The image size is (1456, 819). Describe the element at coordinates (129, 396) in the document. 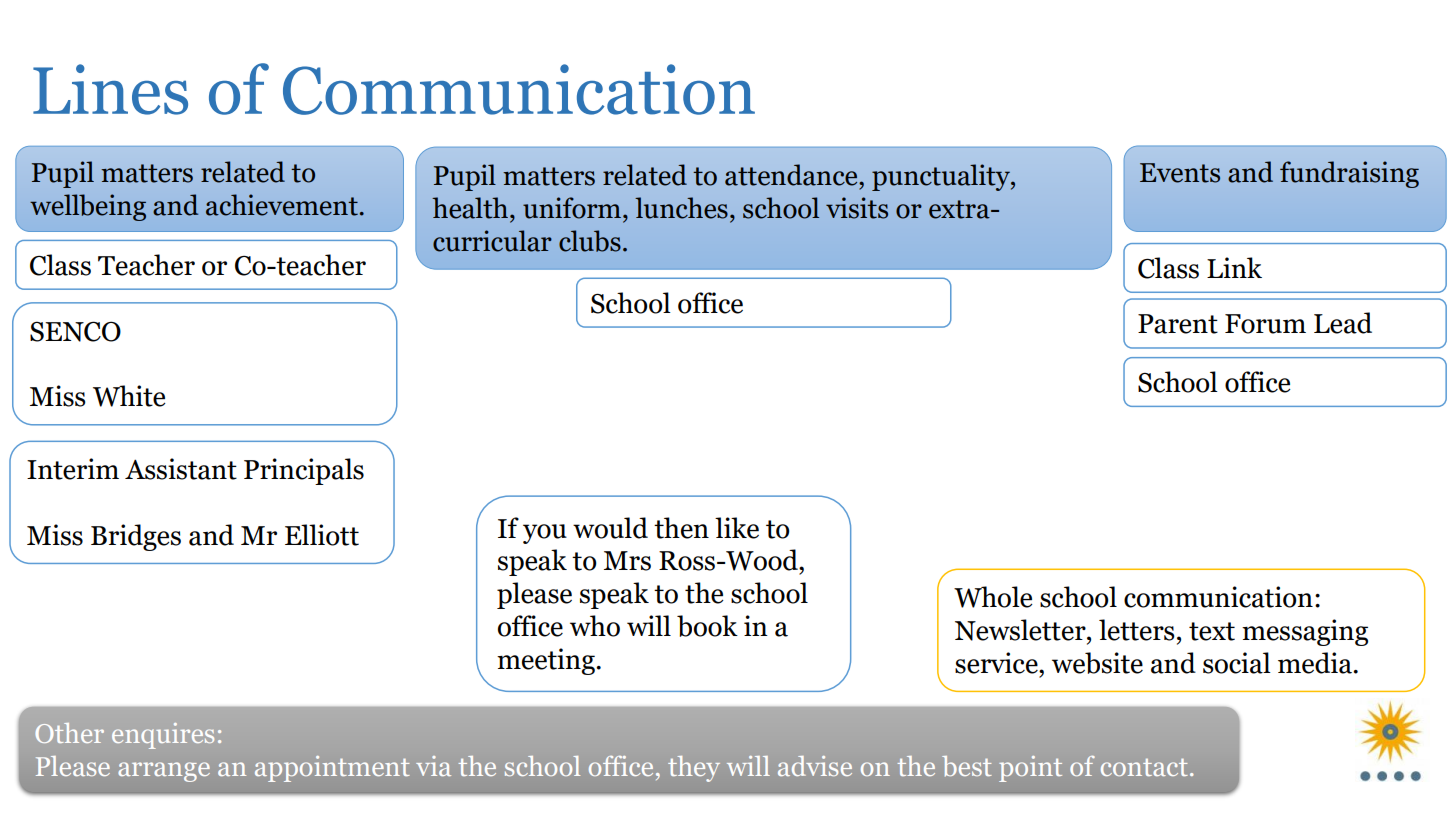

I see `White` at that location.
